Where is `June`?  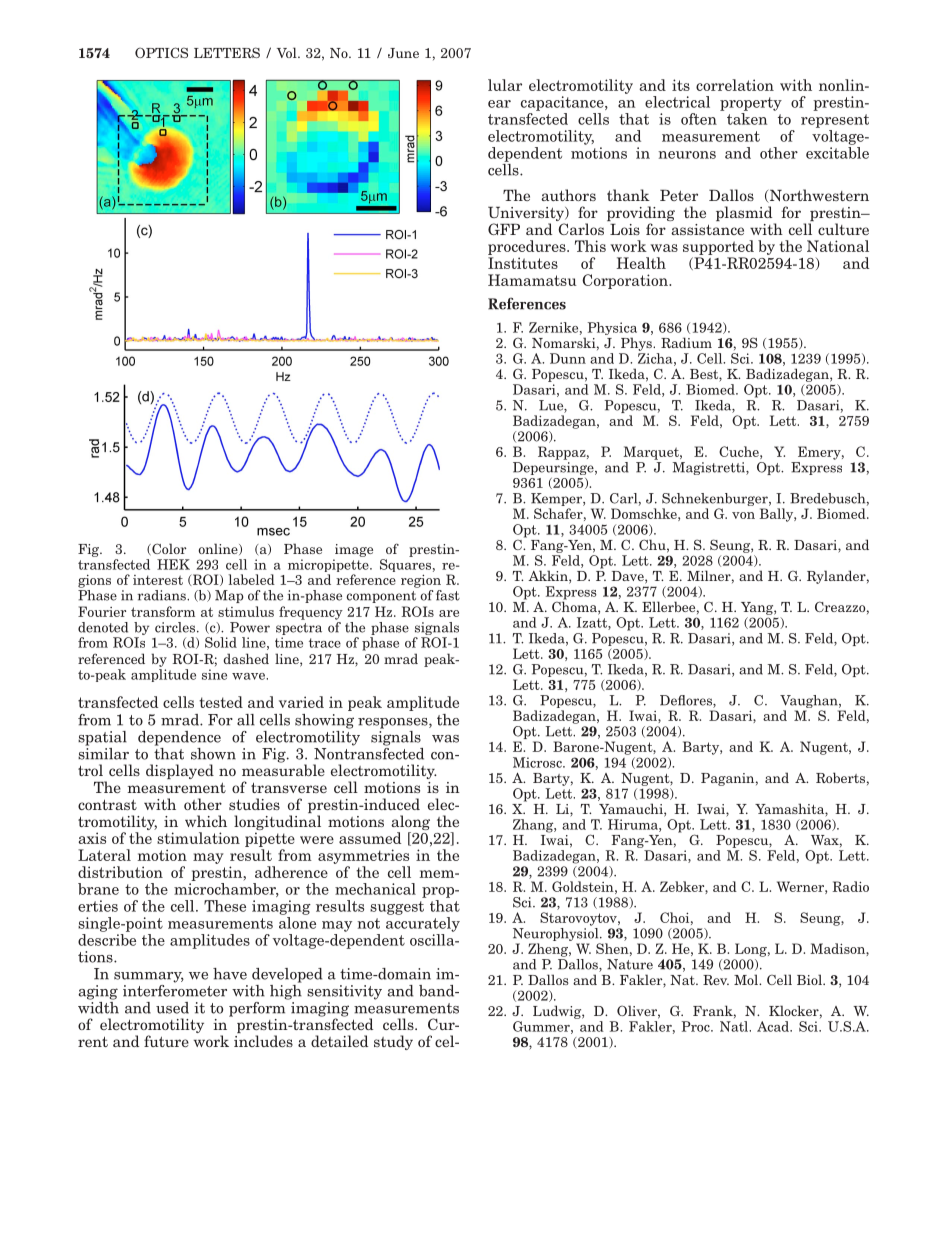 June is located at coordinates (403, 53).
